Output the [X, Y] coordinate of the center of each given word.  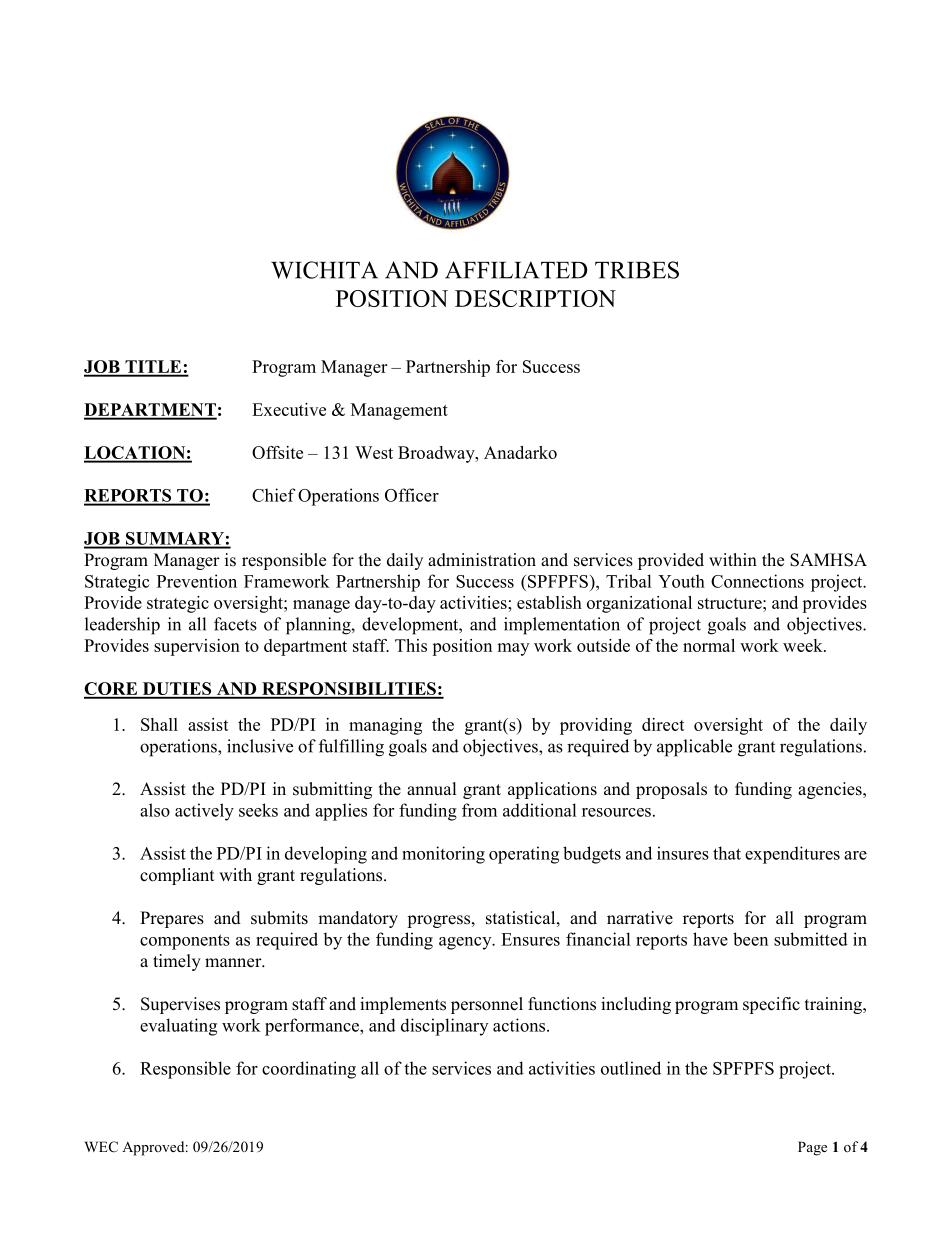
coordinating [309, 1070]
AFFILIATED [516, 270]
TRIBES [637, 270]
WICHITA [324, 270]
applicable [694, 748]
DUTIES [177, 690]
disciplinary [444, 1027]
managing [385, 726]
